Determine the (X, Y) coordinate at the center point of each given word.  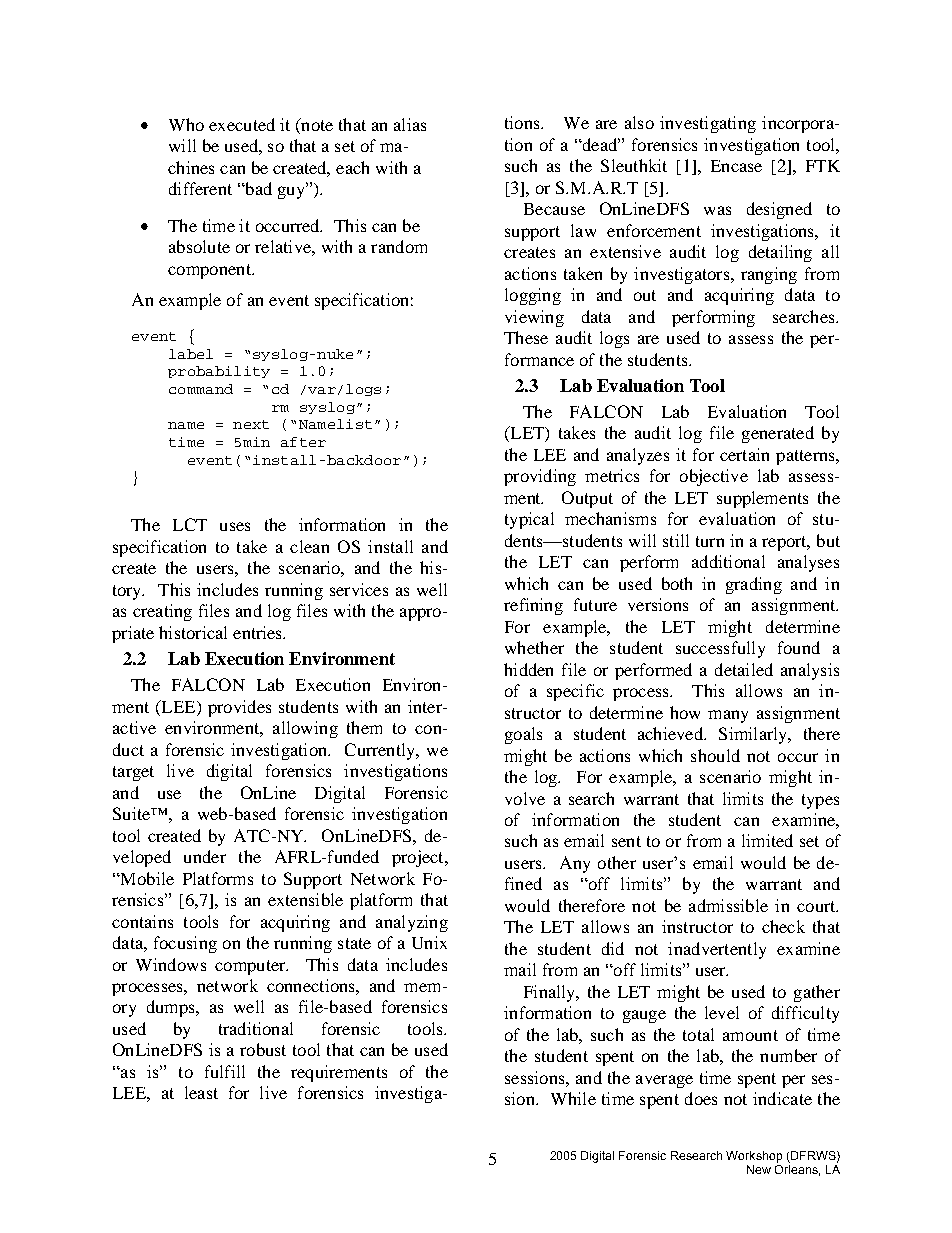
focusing (185, 944)
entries (259, 632)
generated (778, 434)
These (526, 337)
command (201, 389)
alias (410, 124)
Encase (736, 166)
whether (534, 647)
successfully (720, 649)
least (201, 1092)
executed (242, 124)
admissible (728, 905)
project (419, 858)
